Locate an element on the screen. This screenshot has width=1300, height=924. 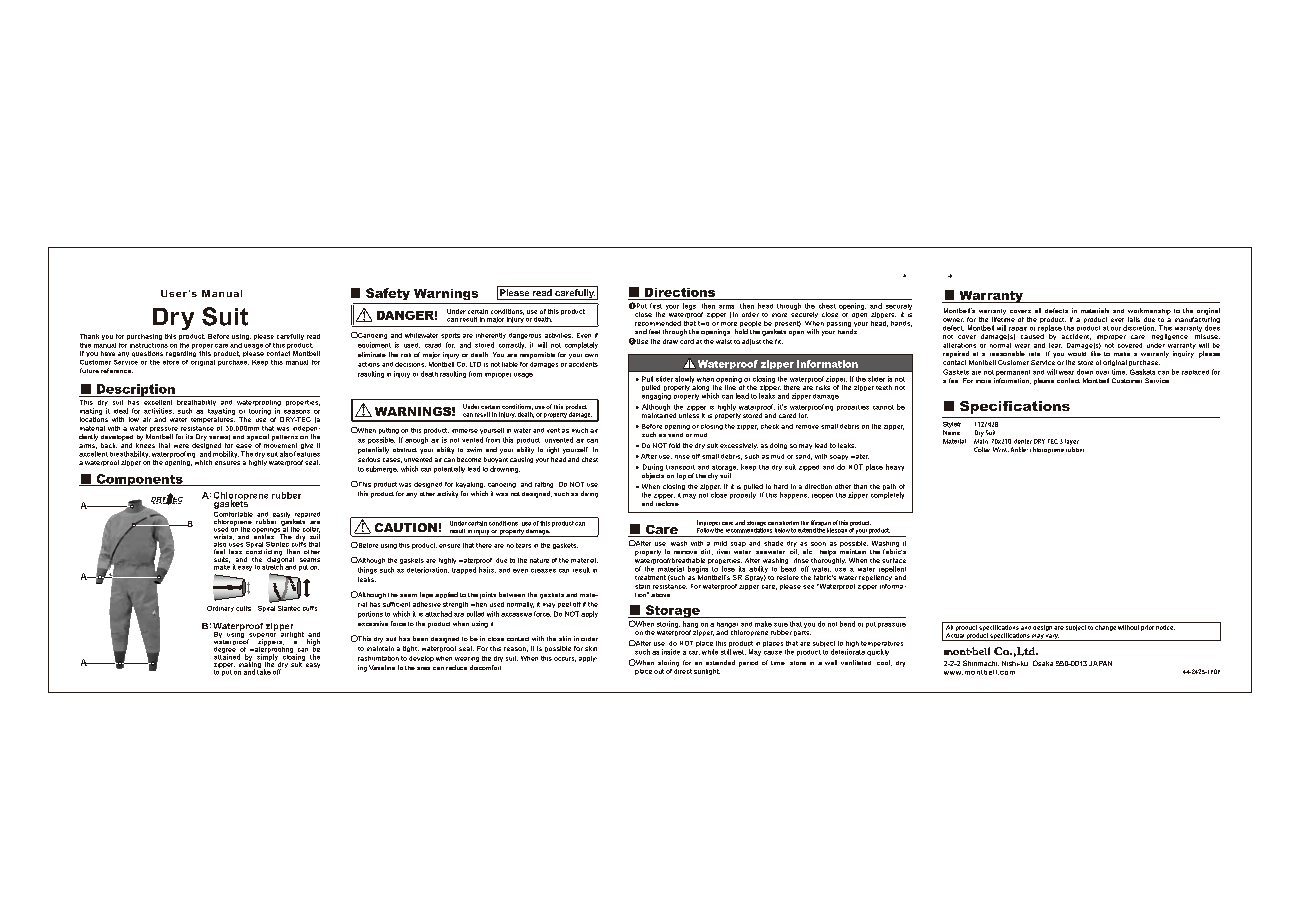
Components is located at coordinates (139, 480).
